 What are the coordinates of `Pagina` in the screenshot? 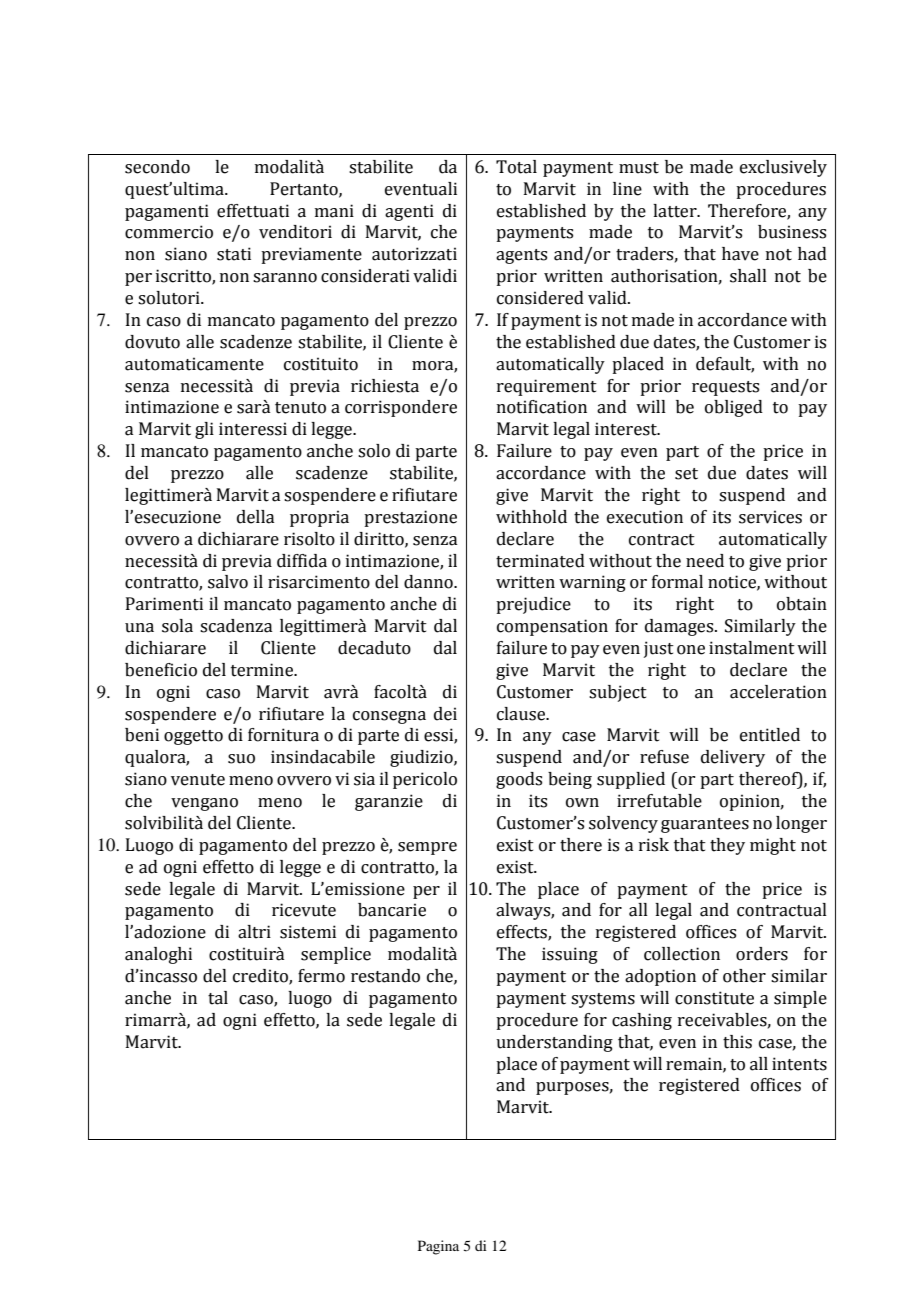 It's located at (438, 1247).
